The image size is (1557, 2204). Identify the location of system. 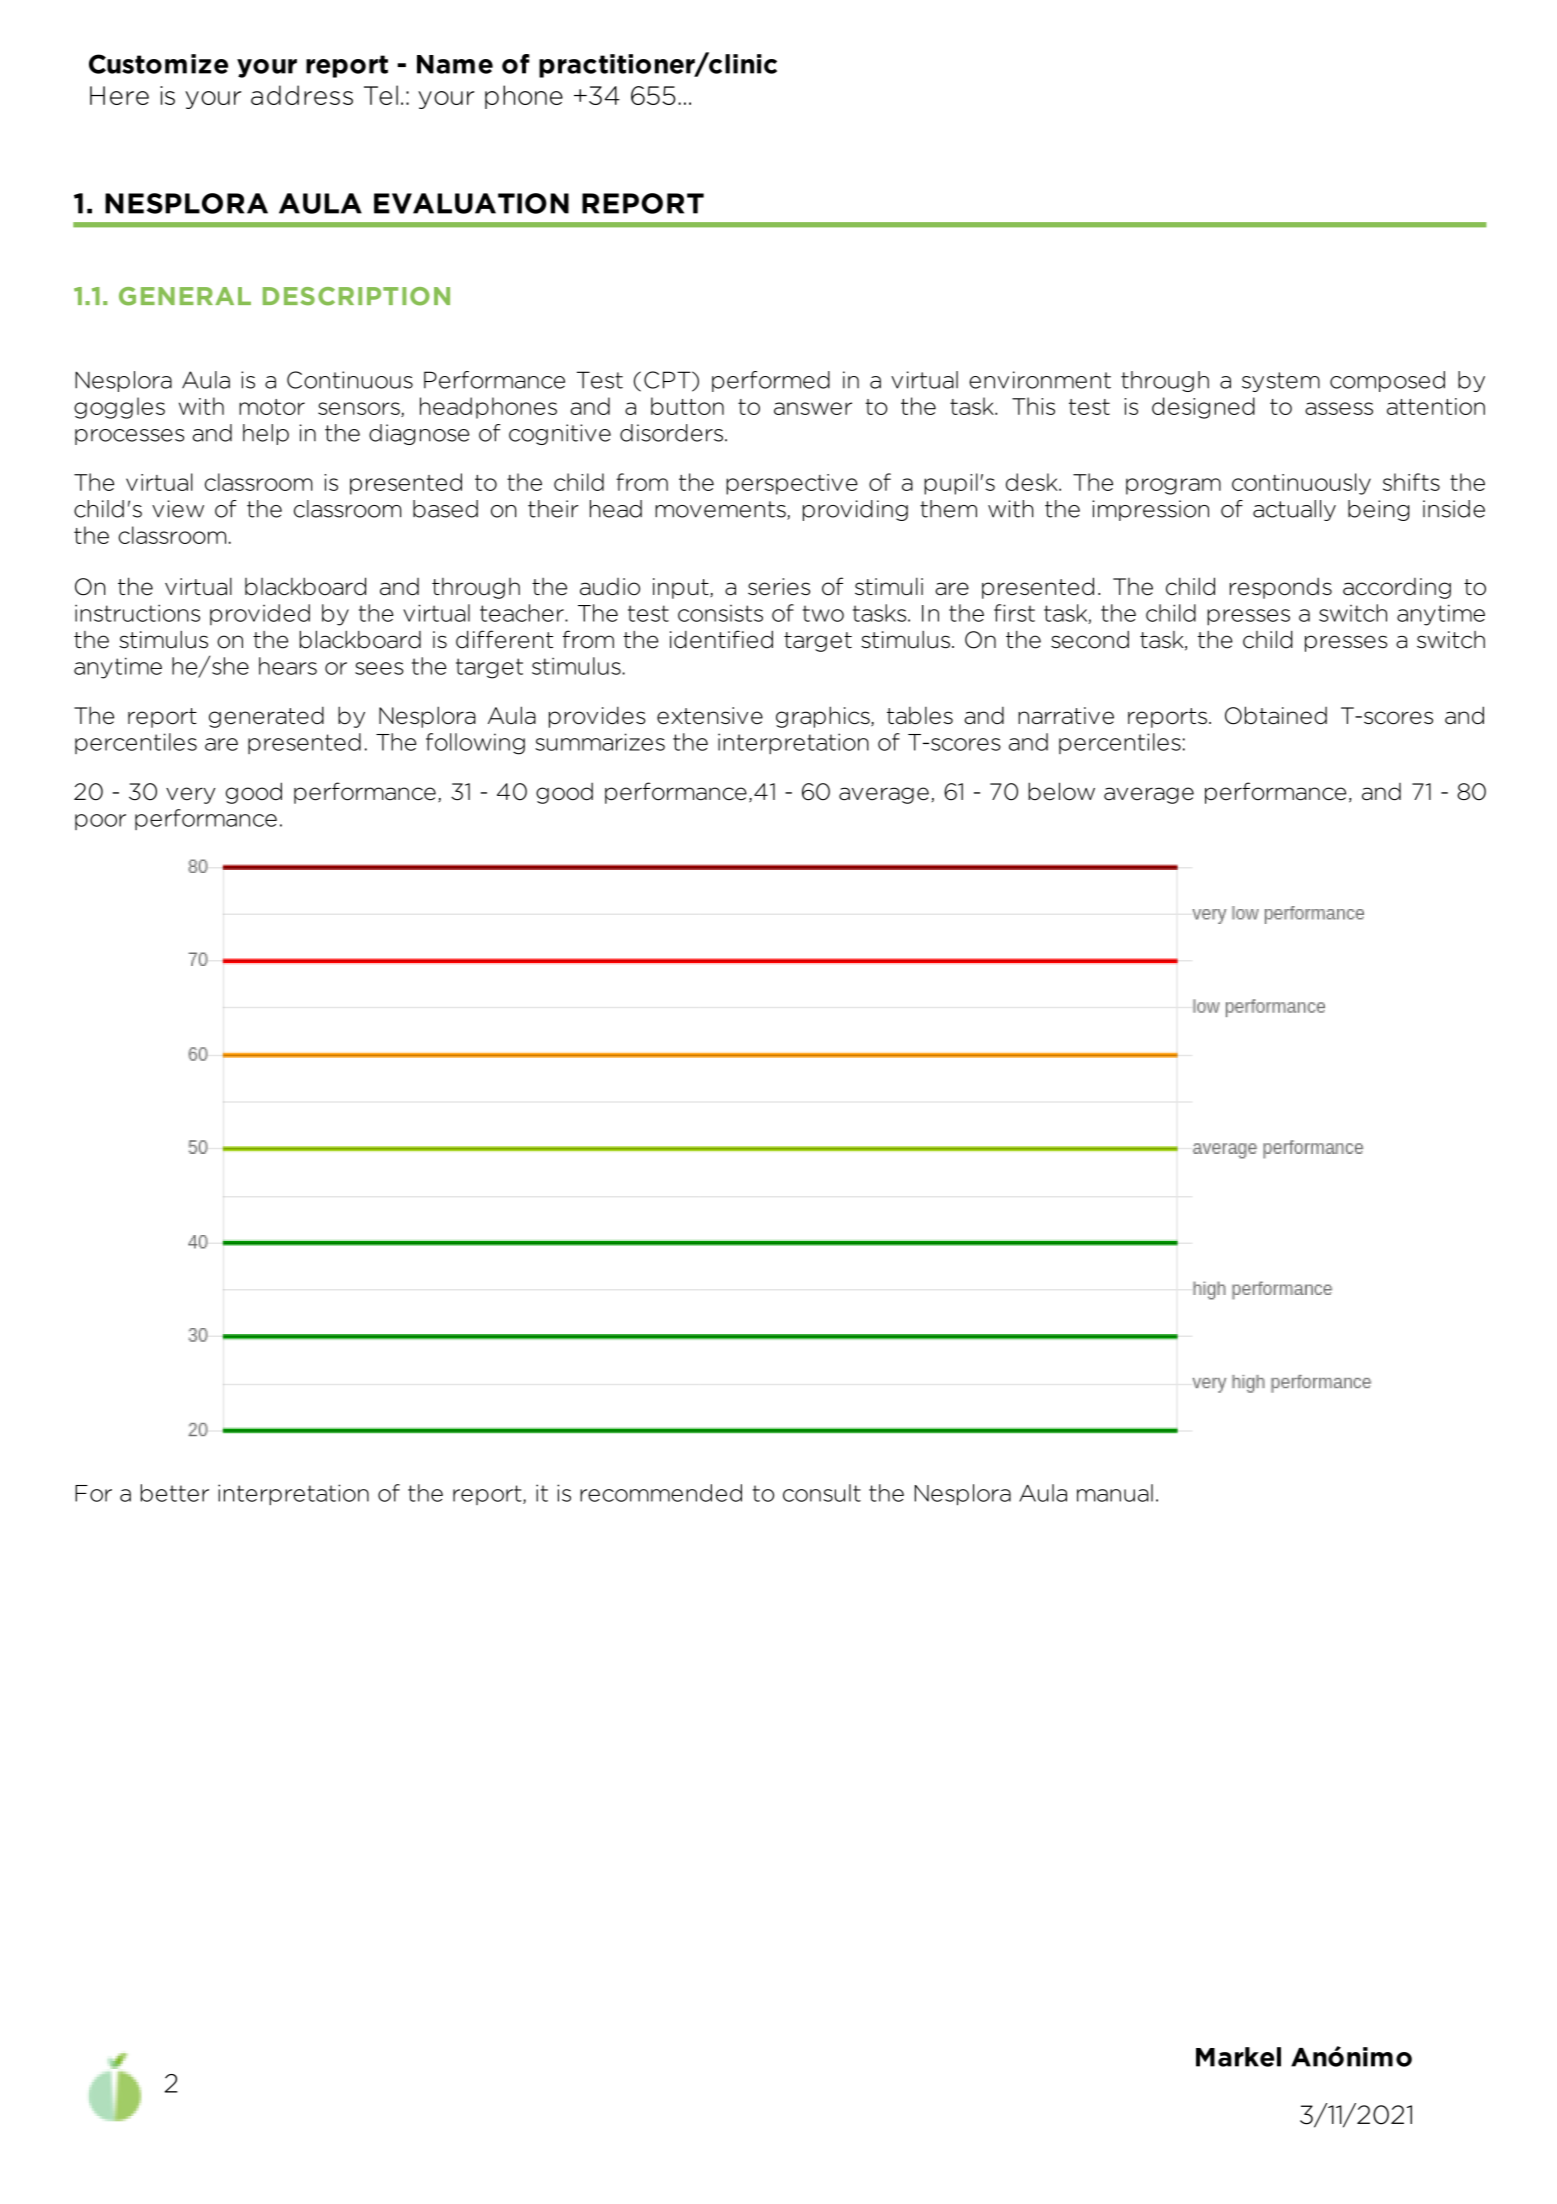
(1281, 382).
